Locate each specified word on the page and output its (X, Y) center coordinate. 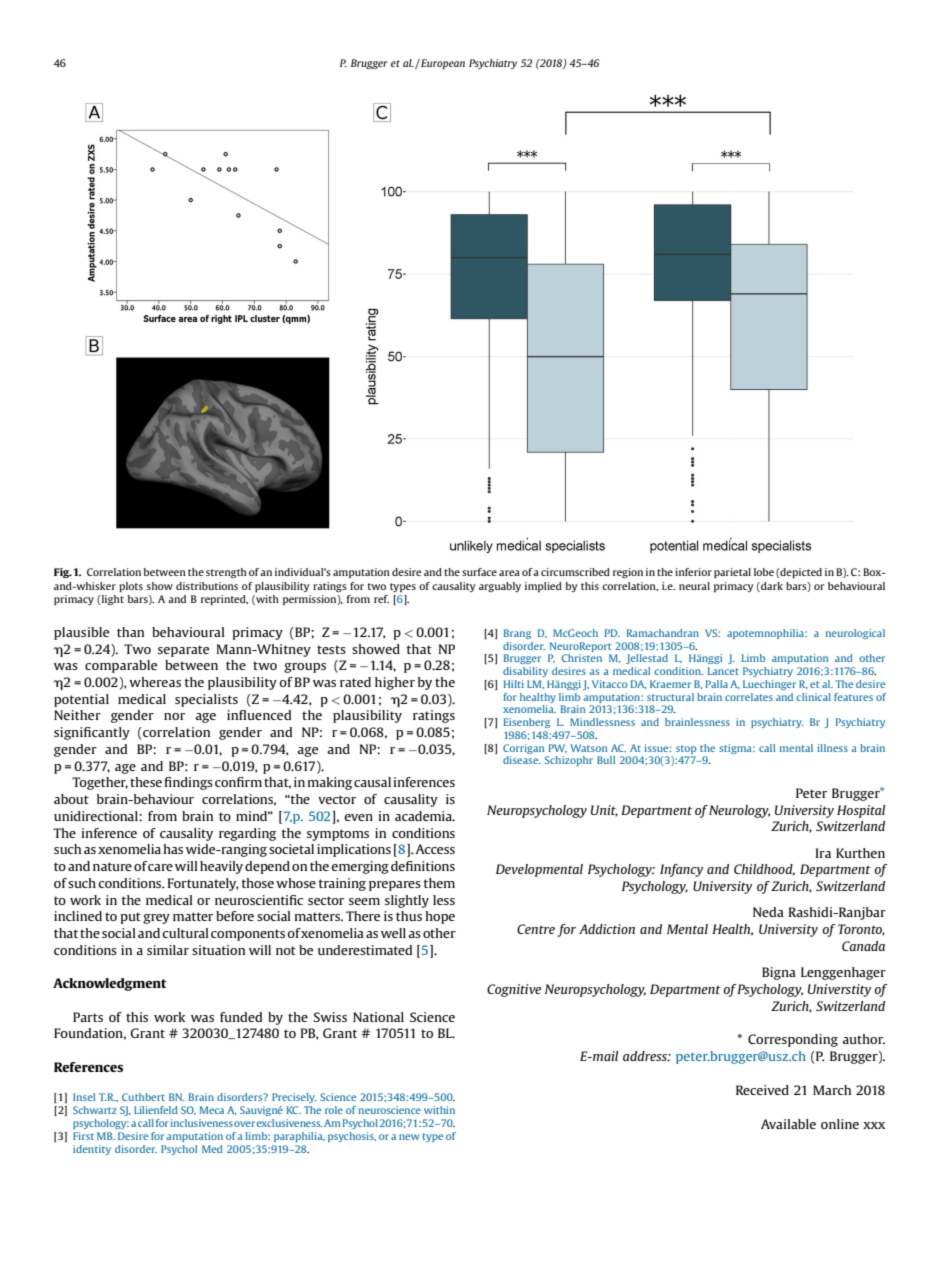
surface (479, 572)
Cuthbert (143, 1097)
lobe (764, 572)
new (409, 1137)
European (442, 64)
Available (788, 1124)
